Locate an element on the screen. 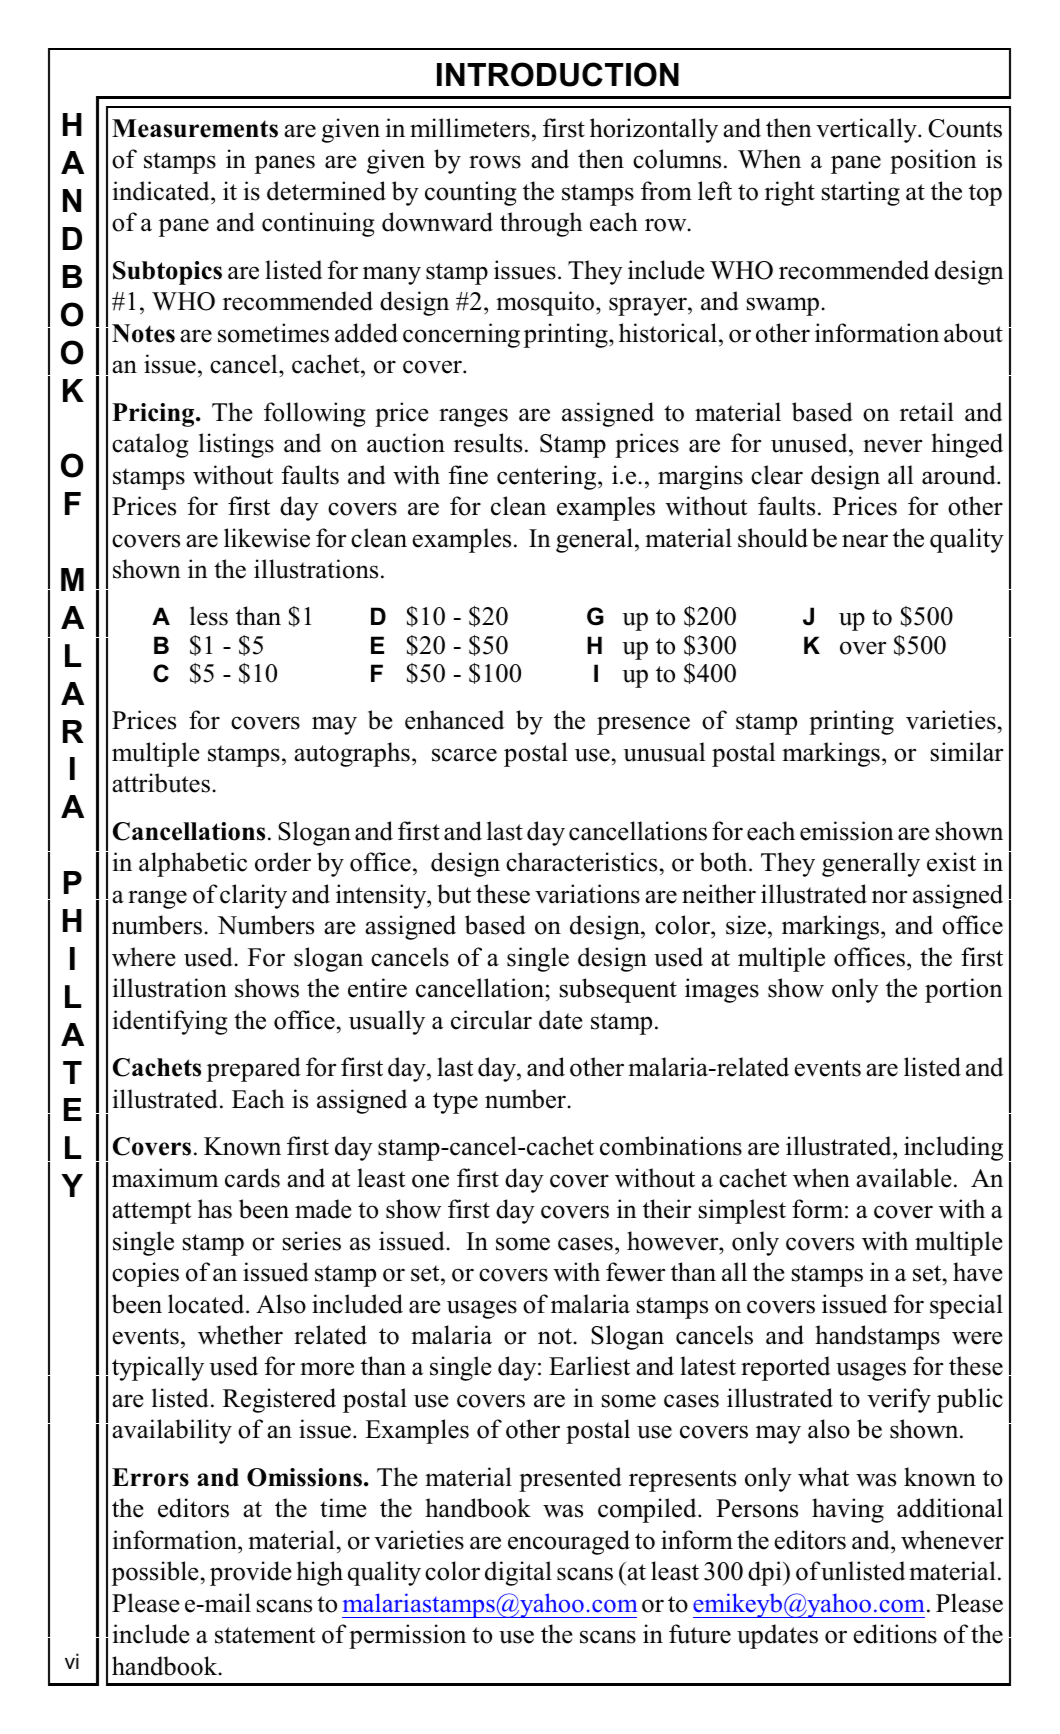  INTRODUCTION is located at coordinates (558, 74).
